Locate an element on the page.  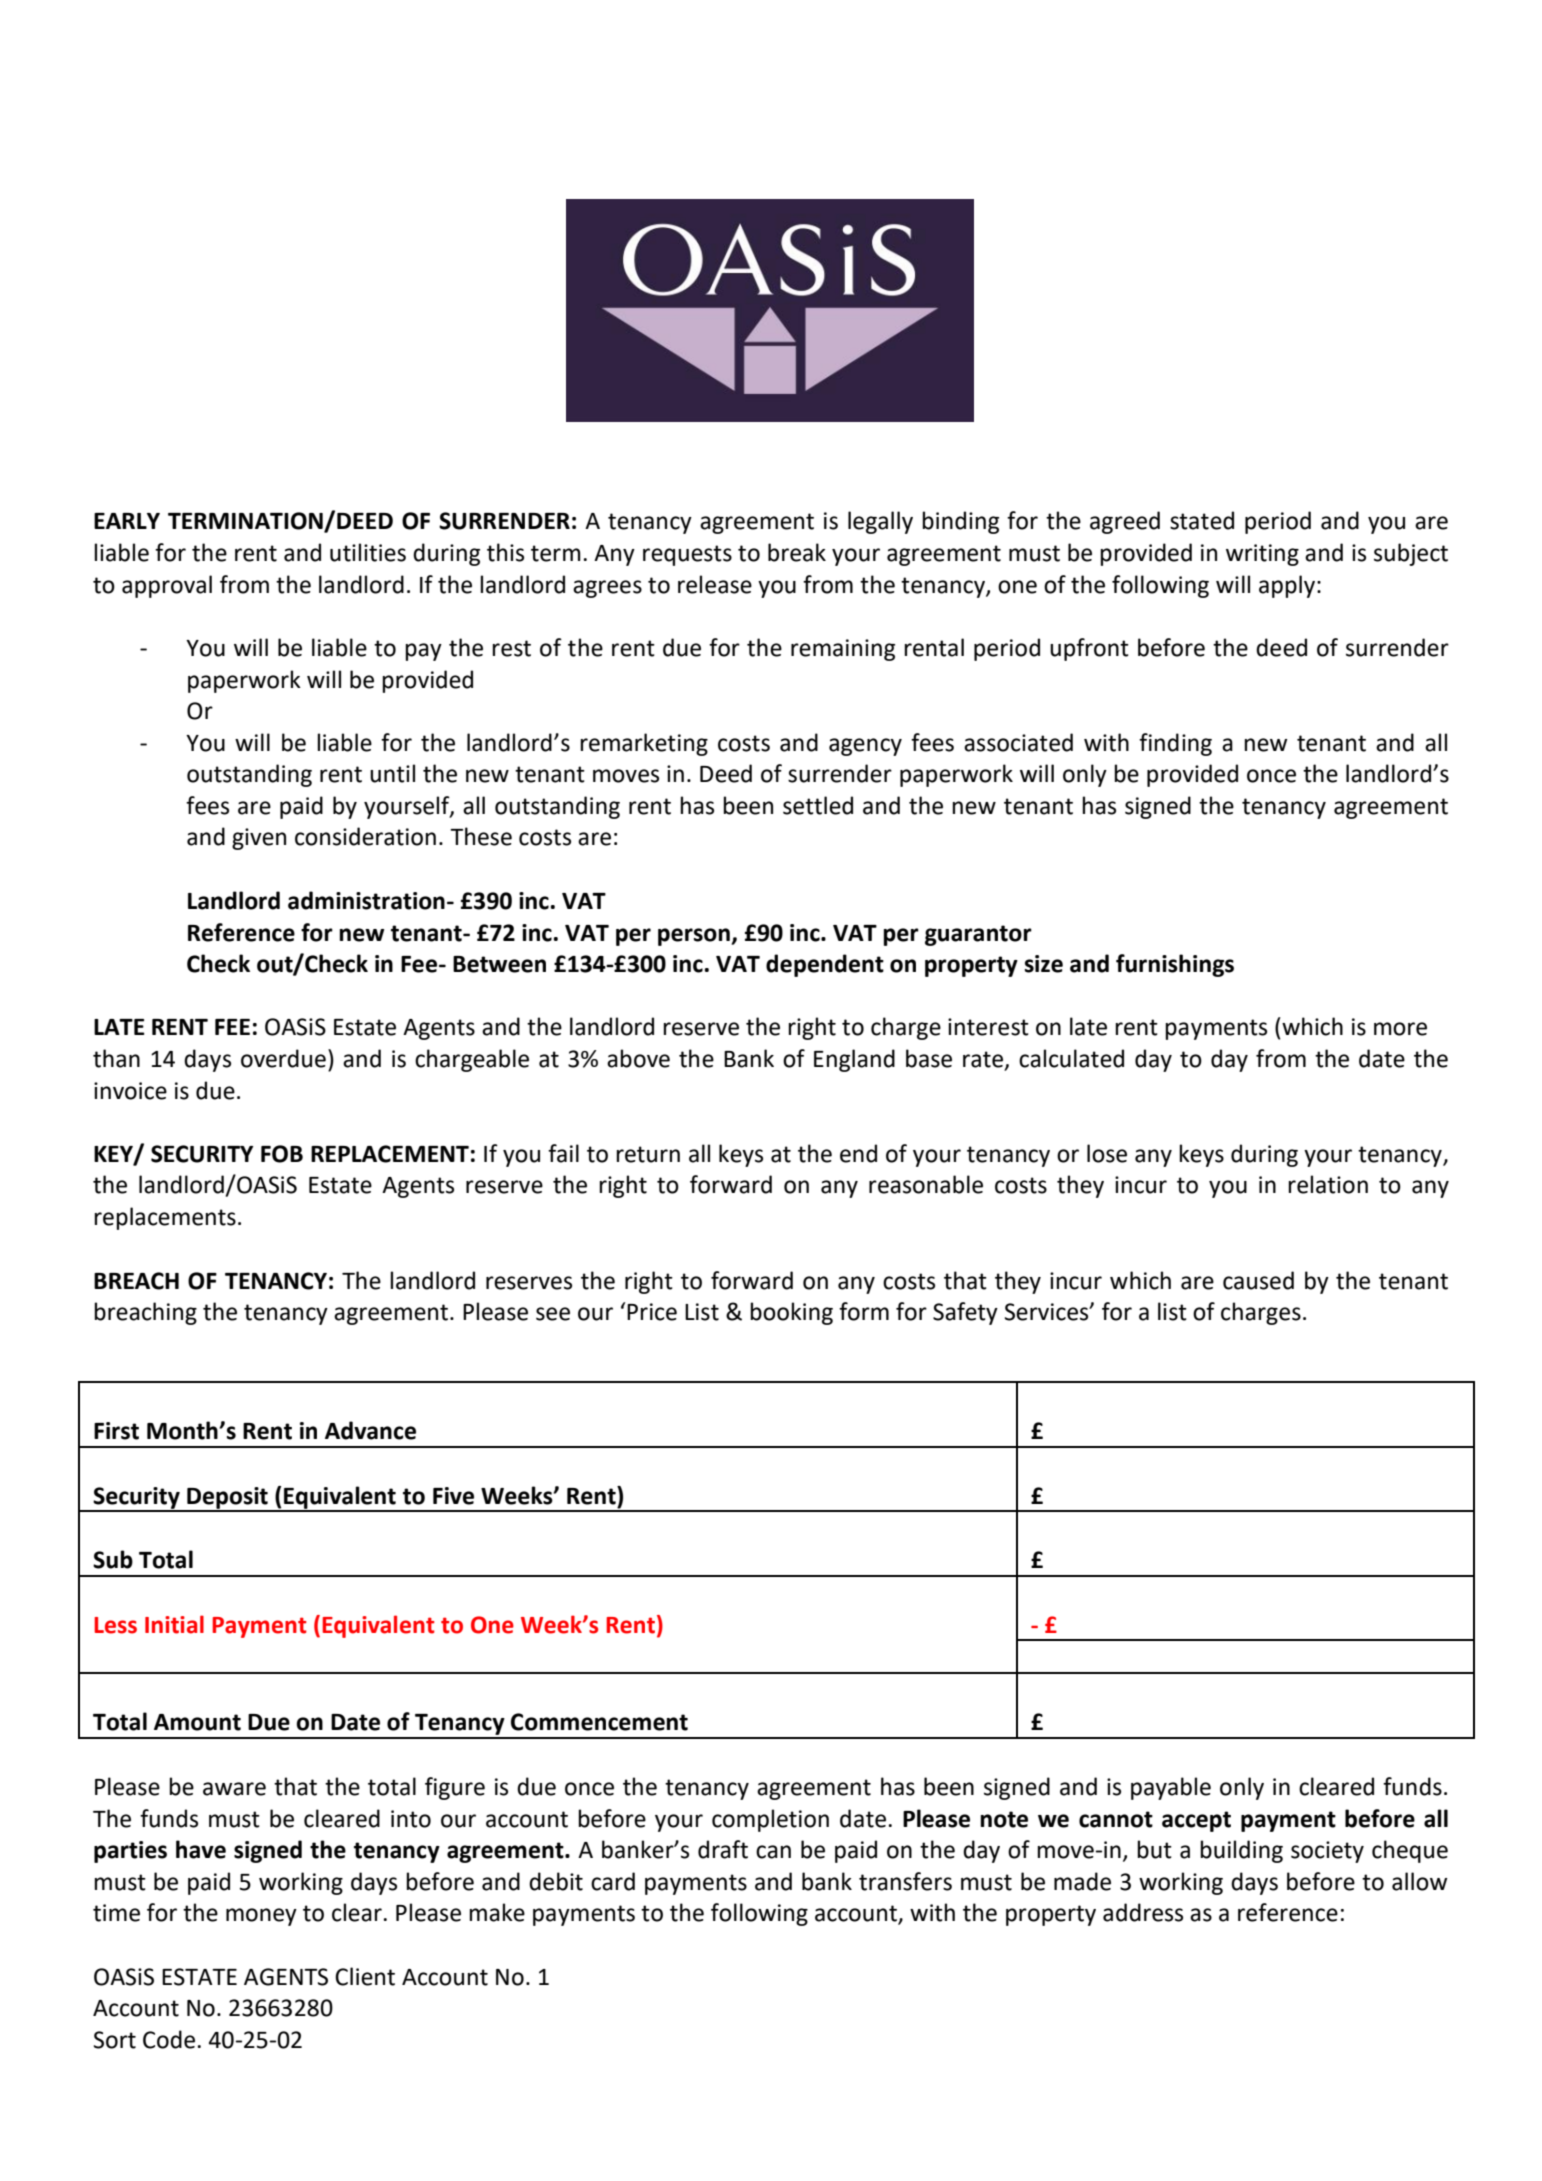
booking is located at coordinates (791, 1313).
